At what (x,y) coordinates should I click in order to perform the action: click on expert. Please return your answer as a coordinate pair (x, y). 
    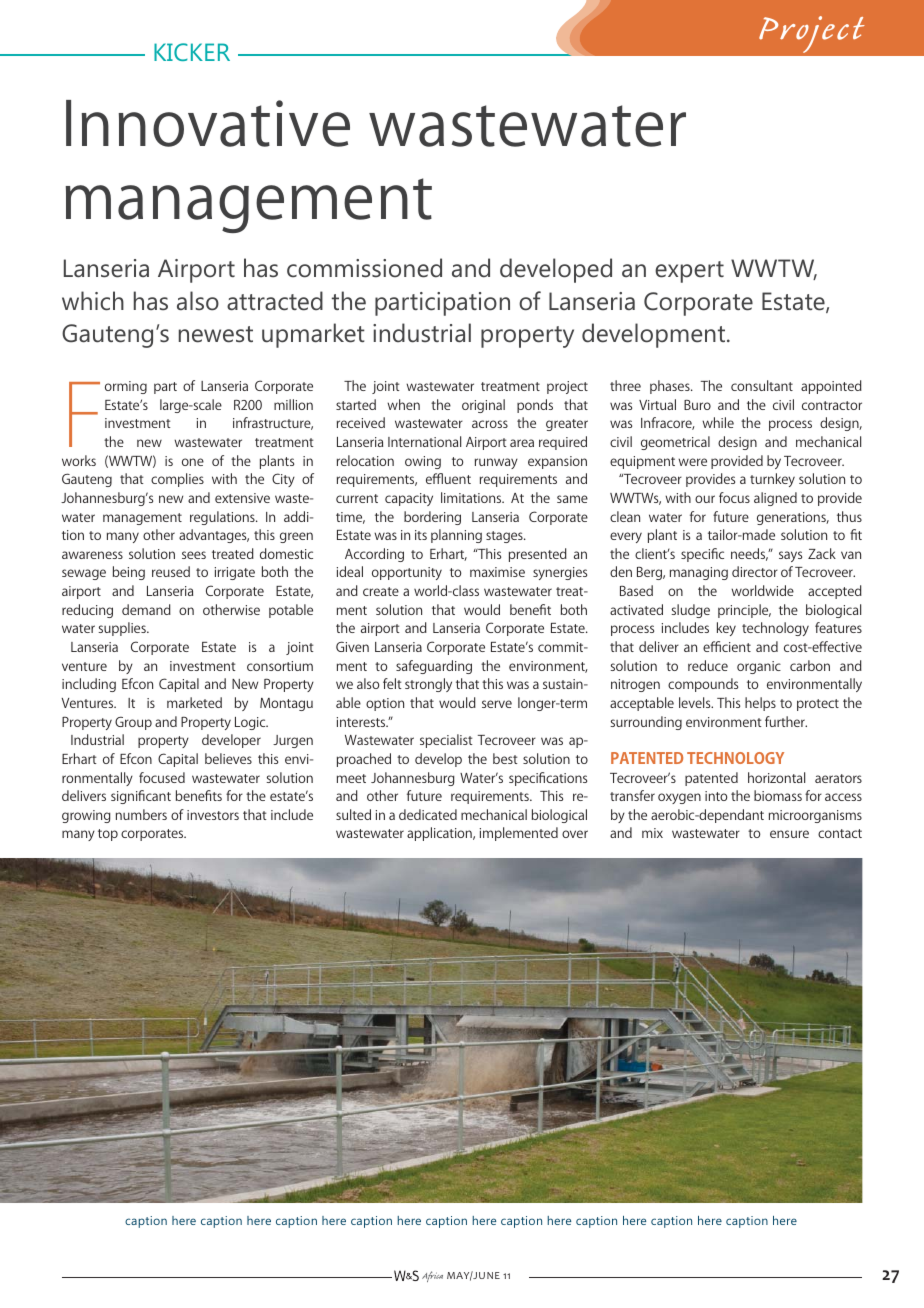
    Looking at the image, I should click on (689, 272).
